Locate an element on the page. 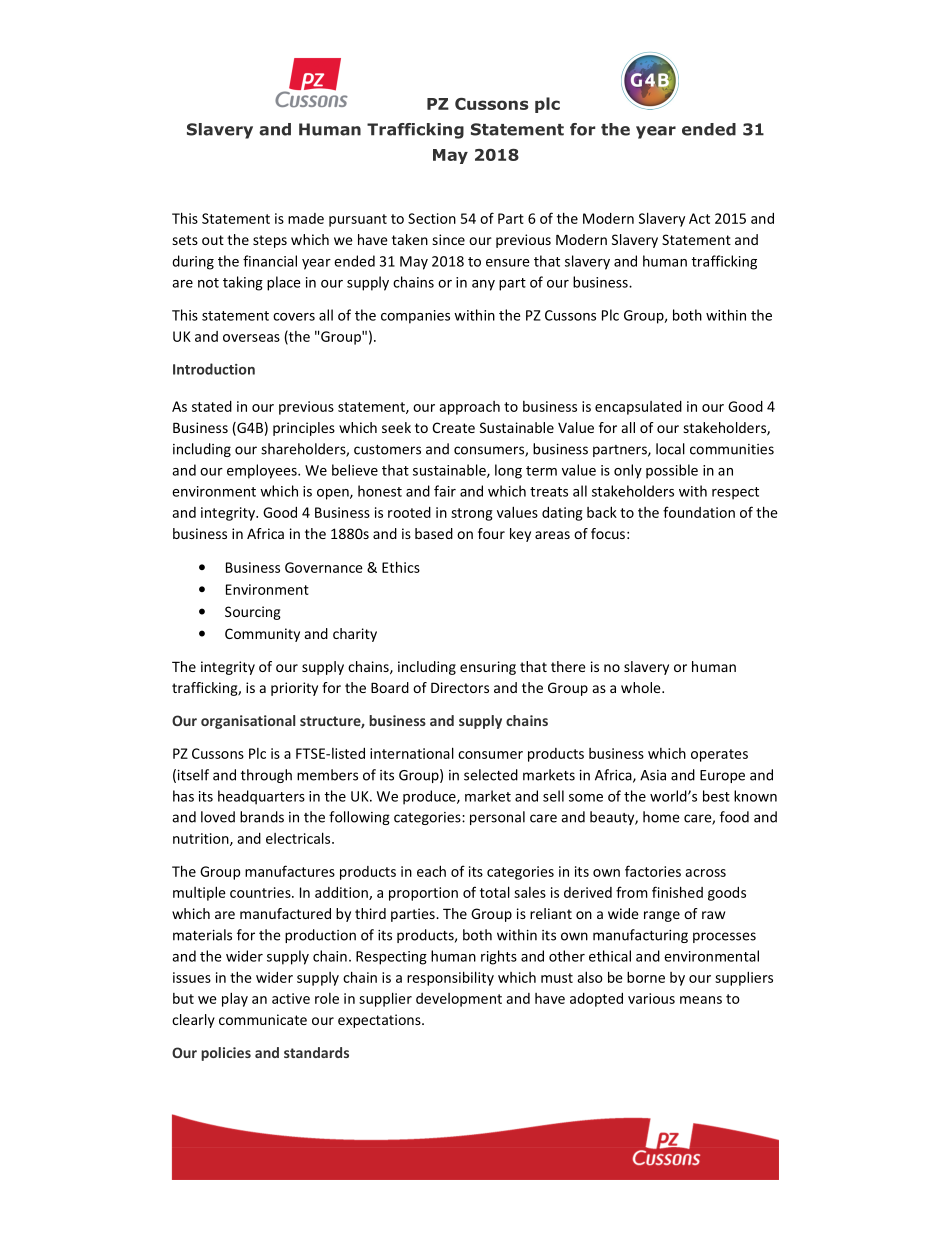 The image size is (952, 1233). employees is located at coordinates (263, 471).
